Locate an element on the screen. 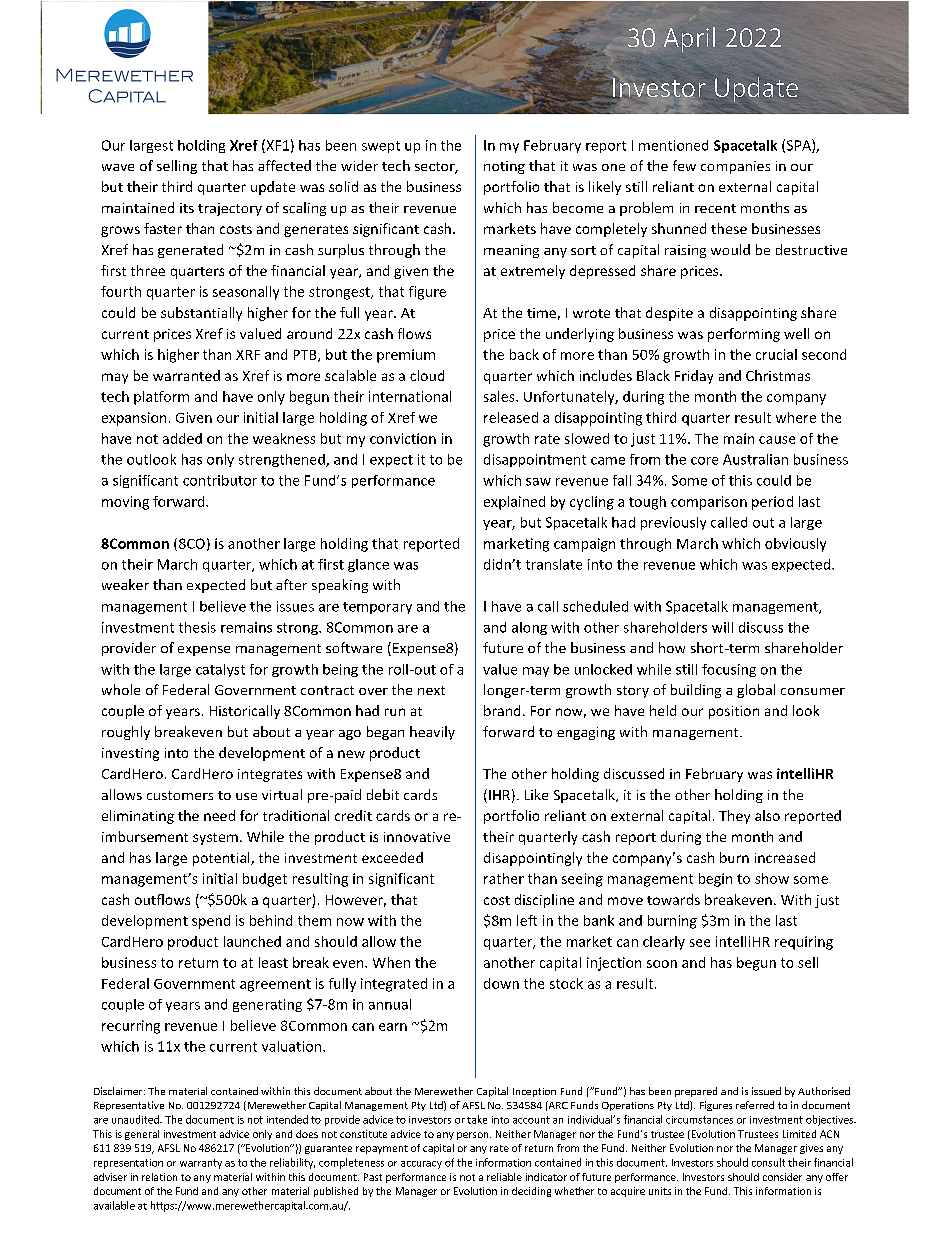 The image size is (952, 1233). April is located at coordinates (689, 39).
